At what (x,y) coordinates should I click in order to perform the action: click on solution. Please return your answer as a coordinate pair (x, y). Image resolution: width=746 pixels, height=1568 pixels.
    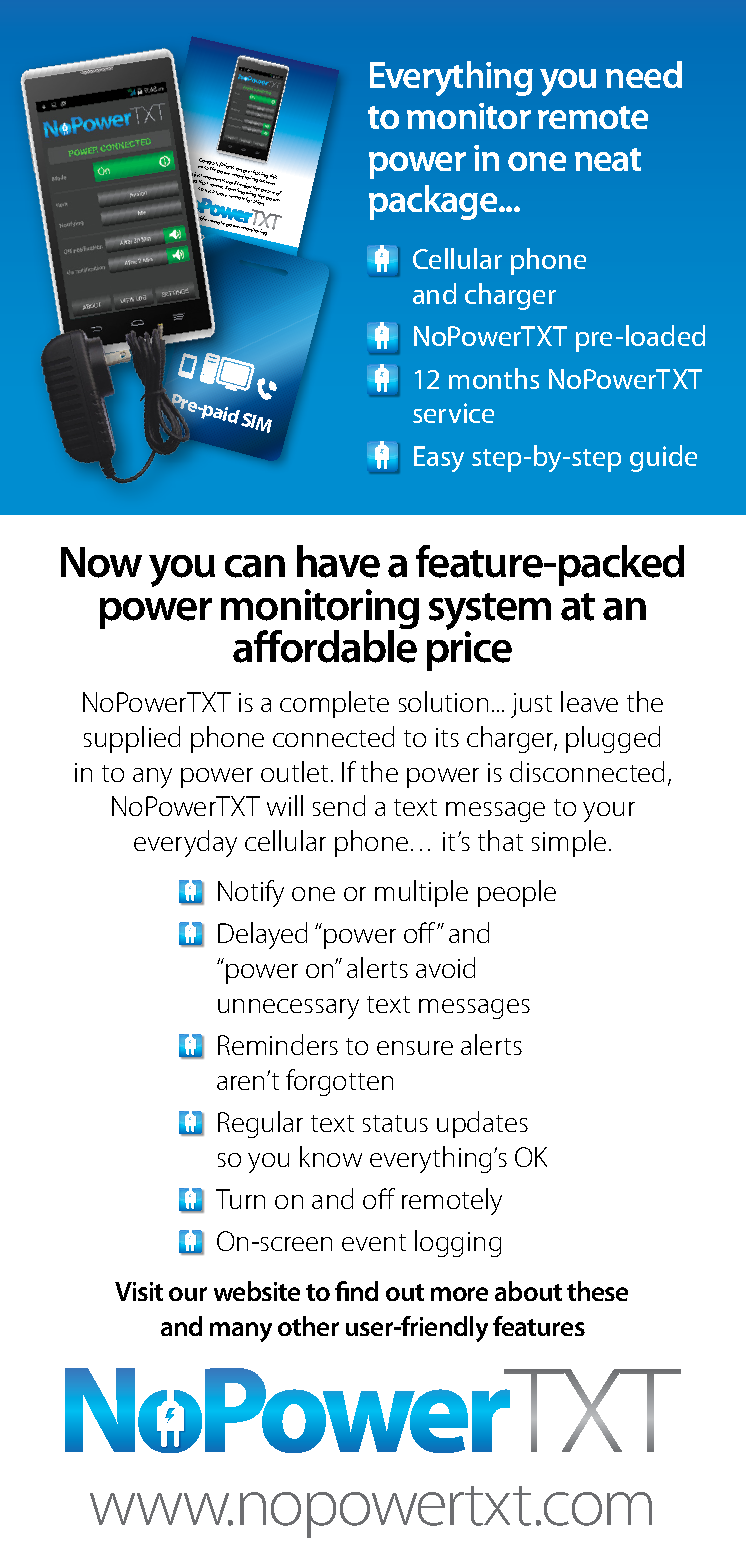
    Looking at the image, I should click on (443, 701).
